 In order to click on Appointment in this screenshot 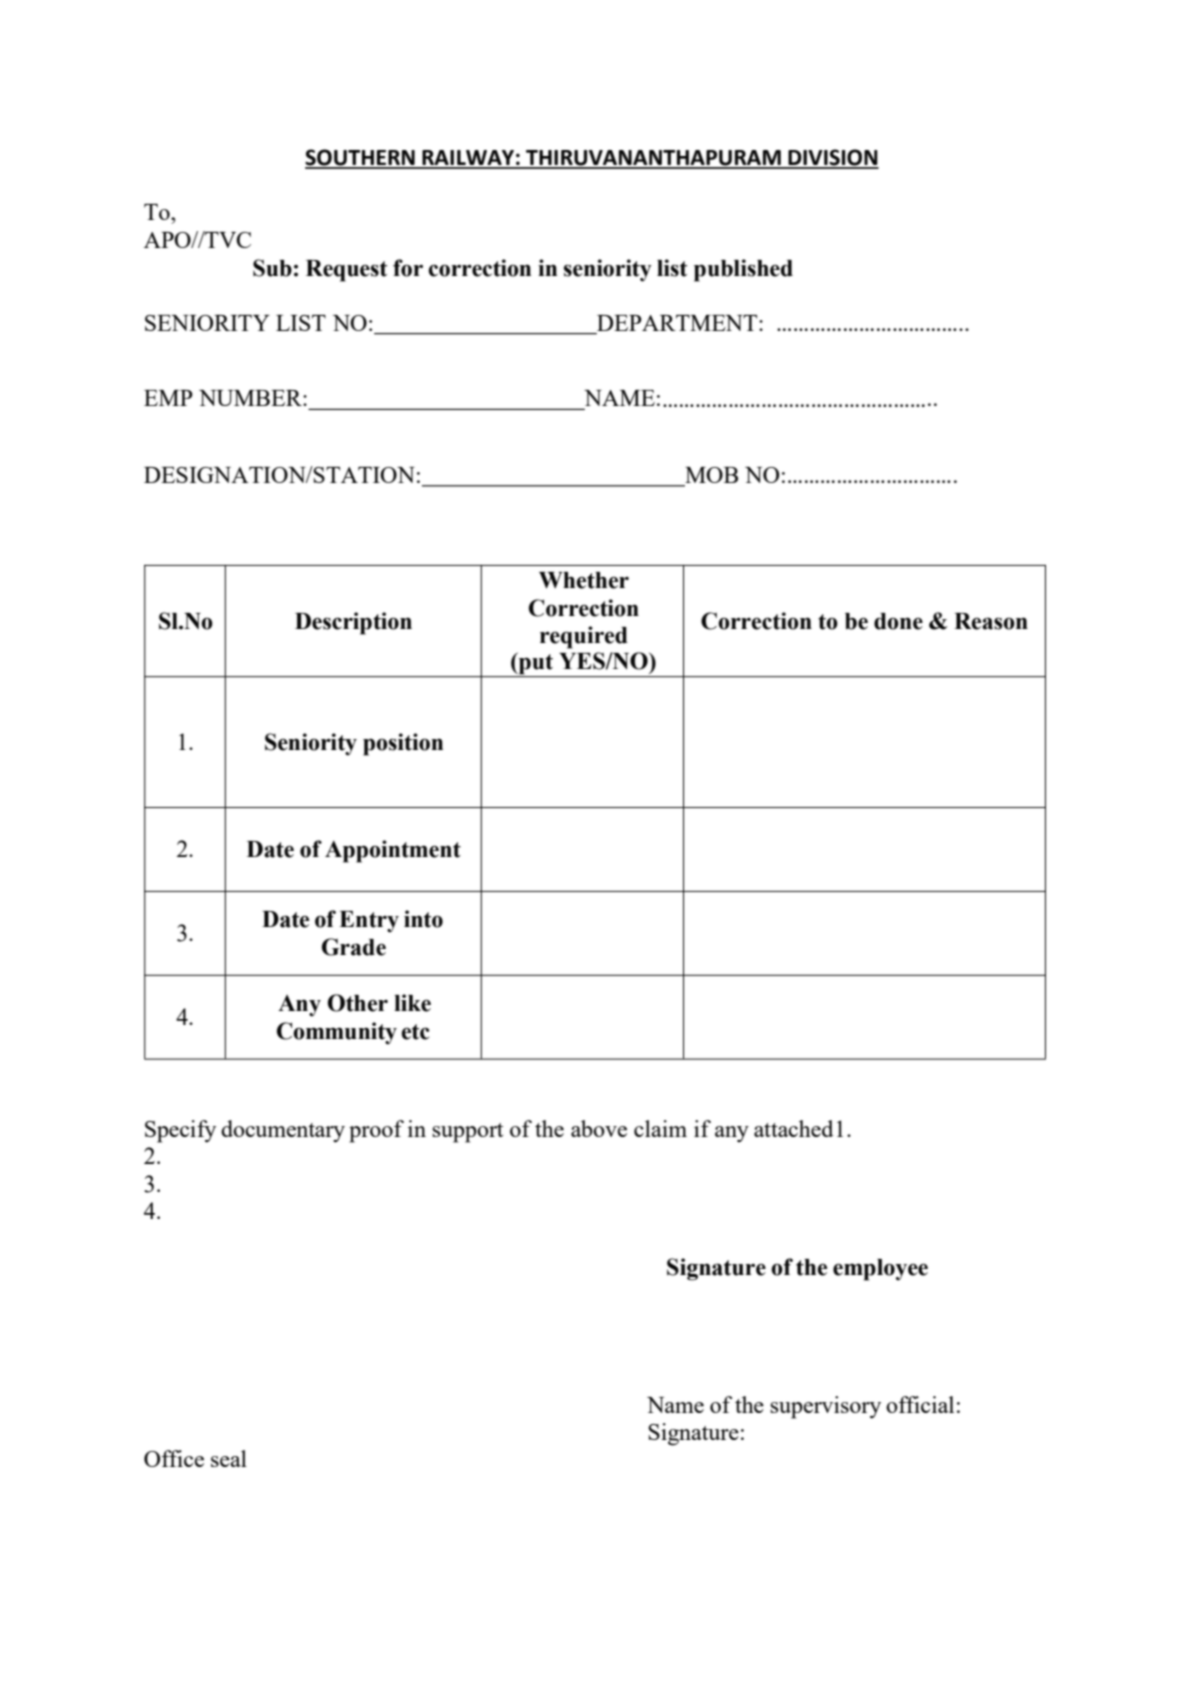, I will do `click(393, 851)`.
